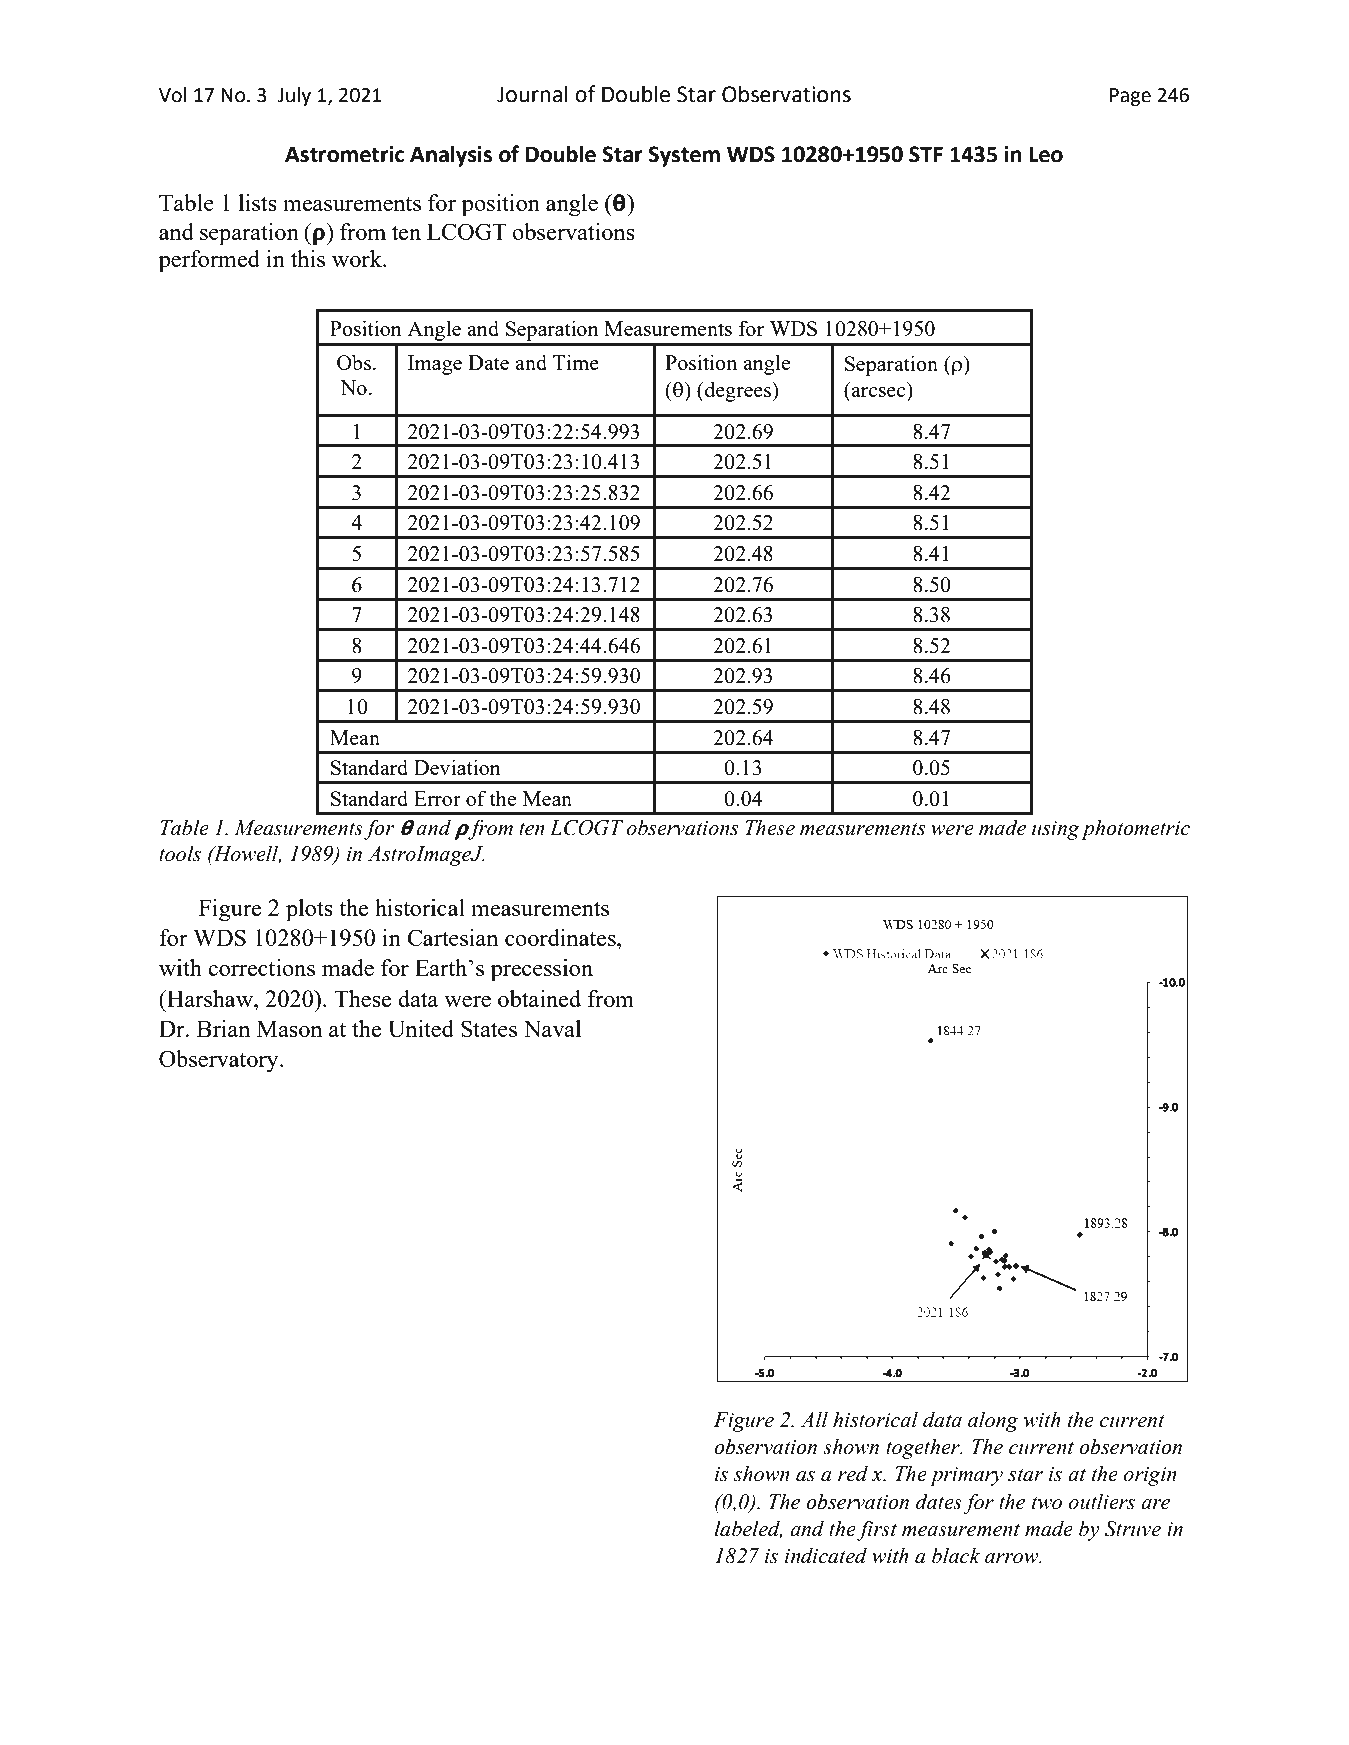 Image resolution: width=1349 pixels, height=1745 pixels. What do you see at coordinates (684, 156) in the page?
I see `System` at bounding box center [684, 156].
